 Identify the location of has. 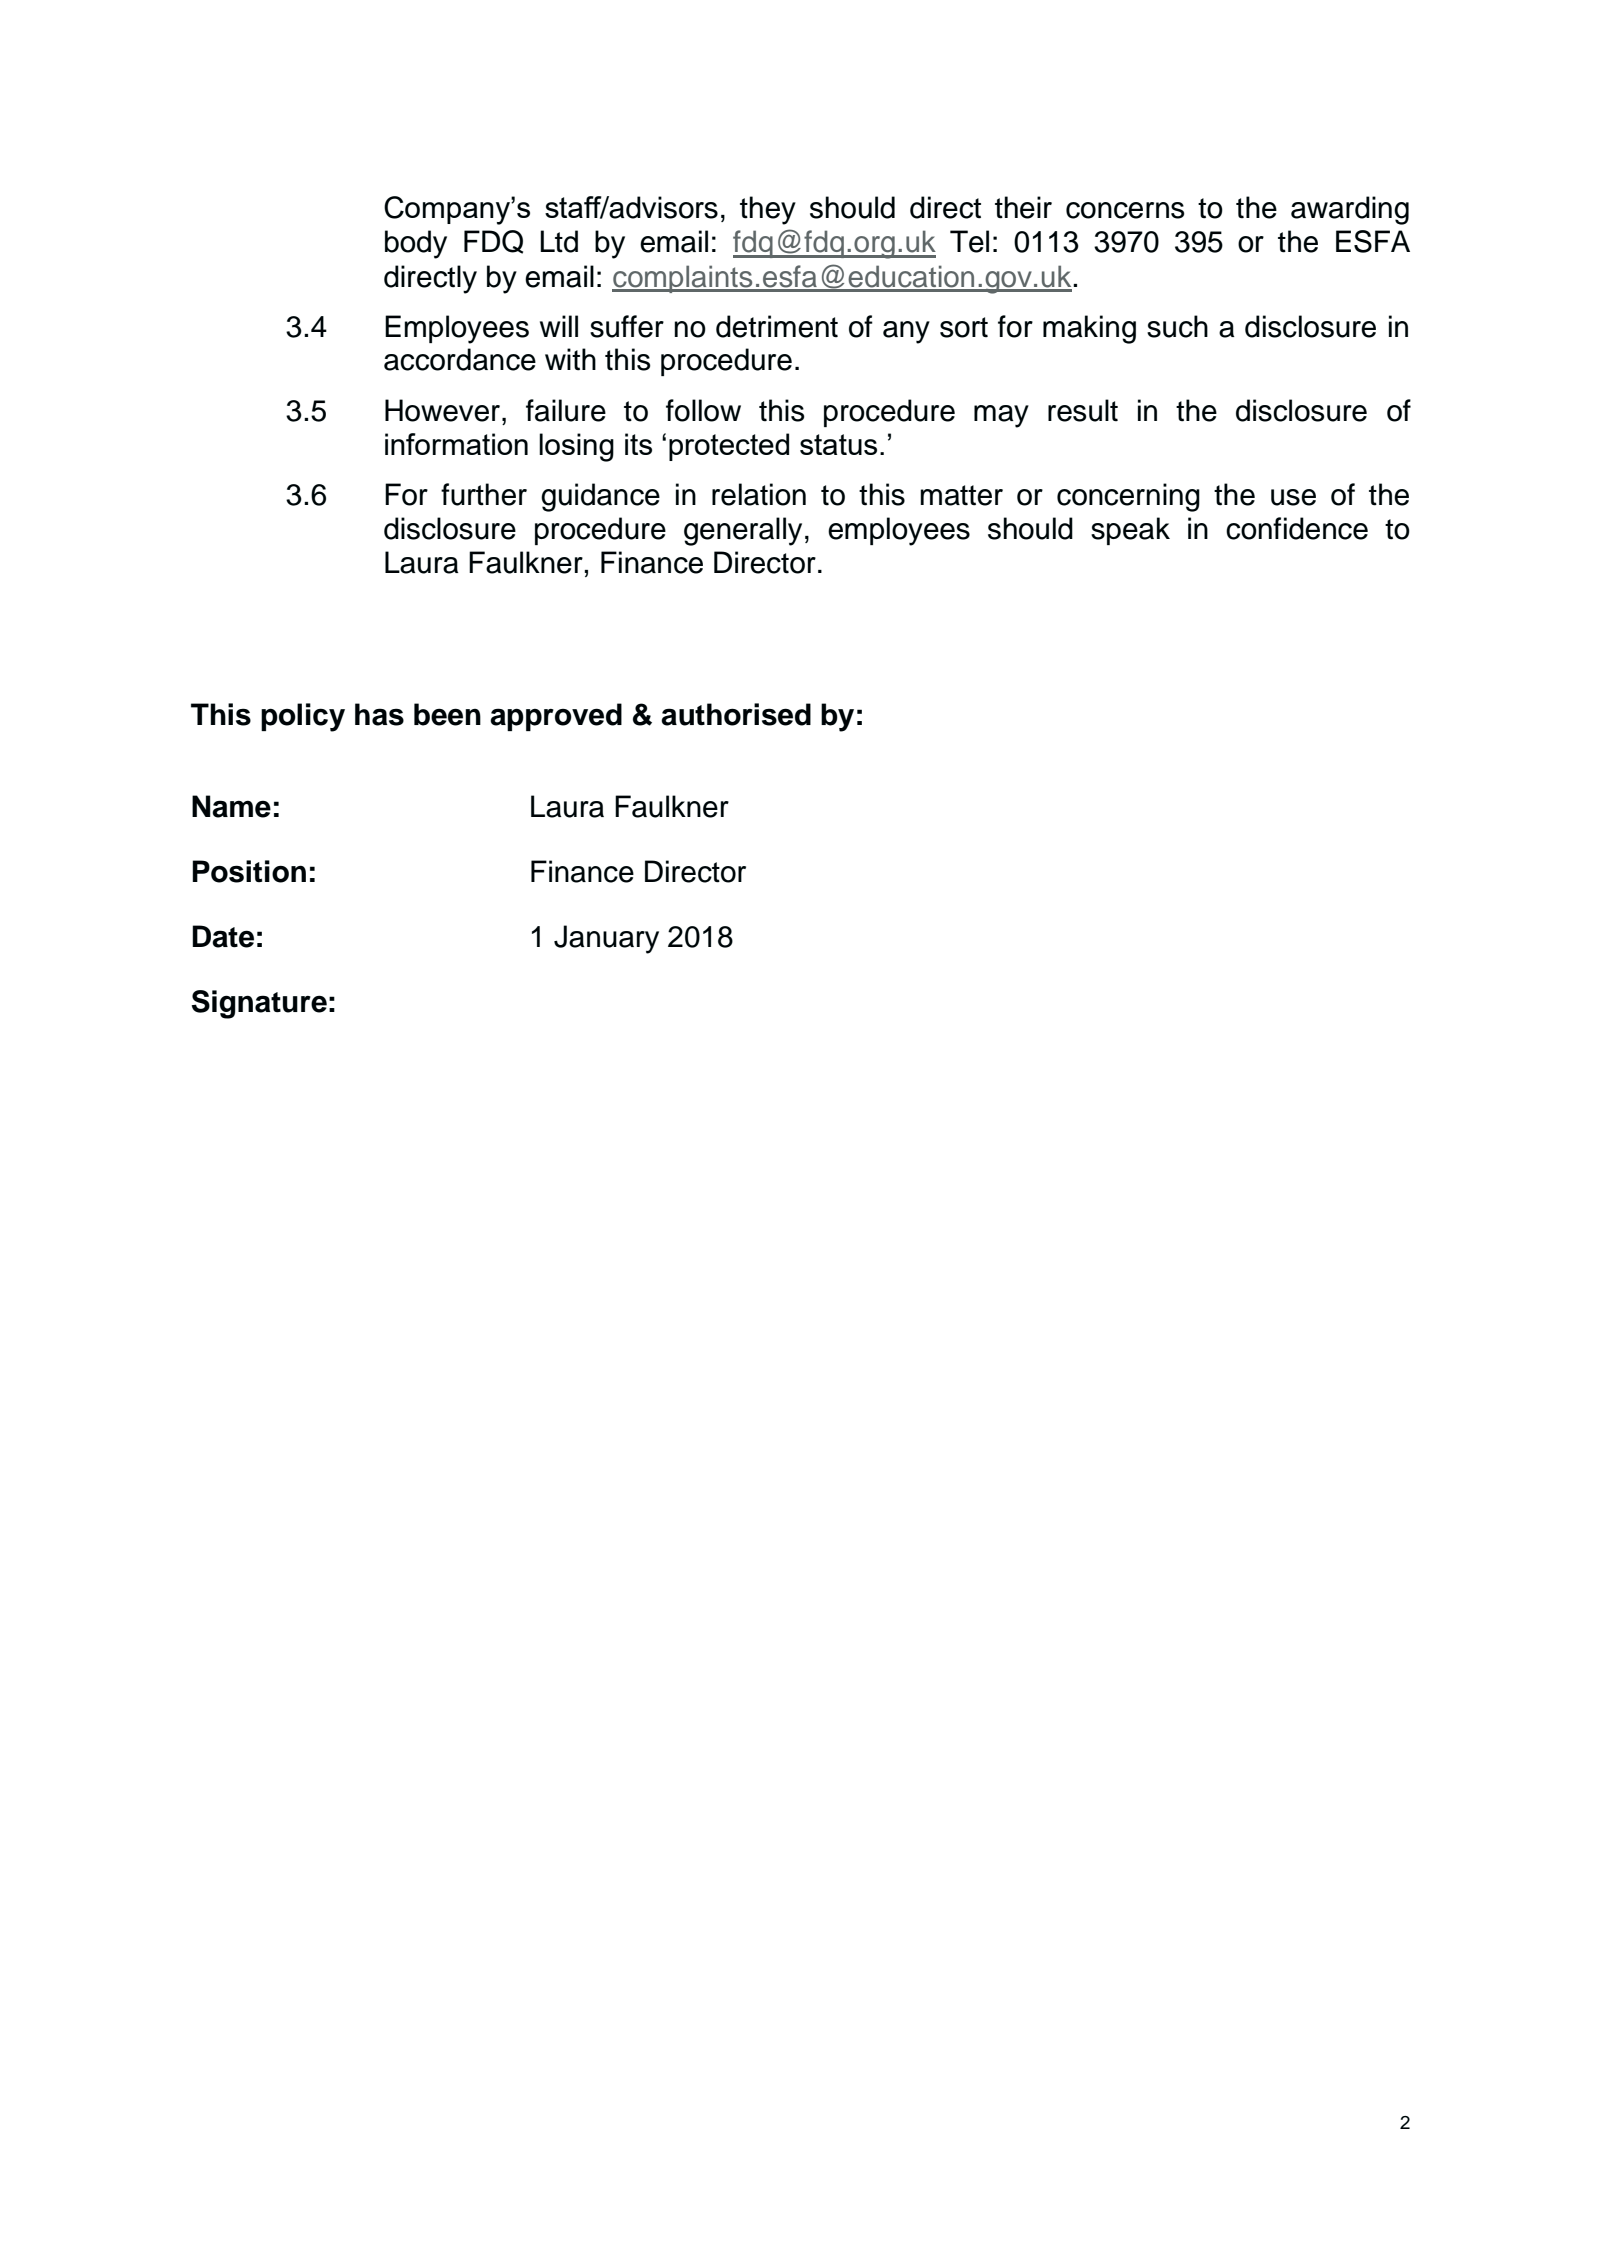
(379, 714).
